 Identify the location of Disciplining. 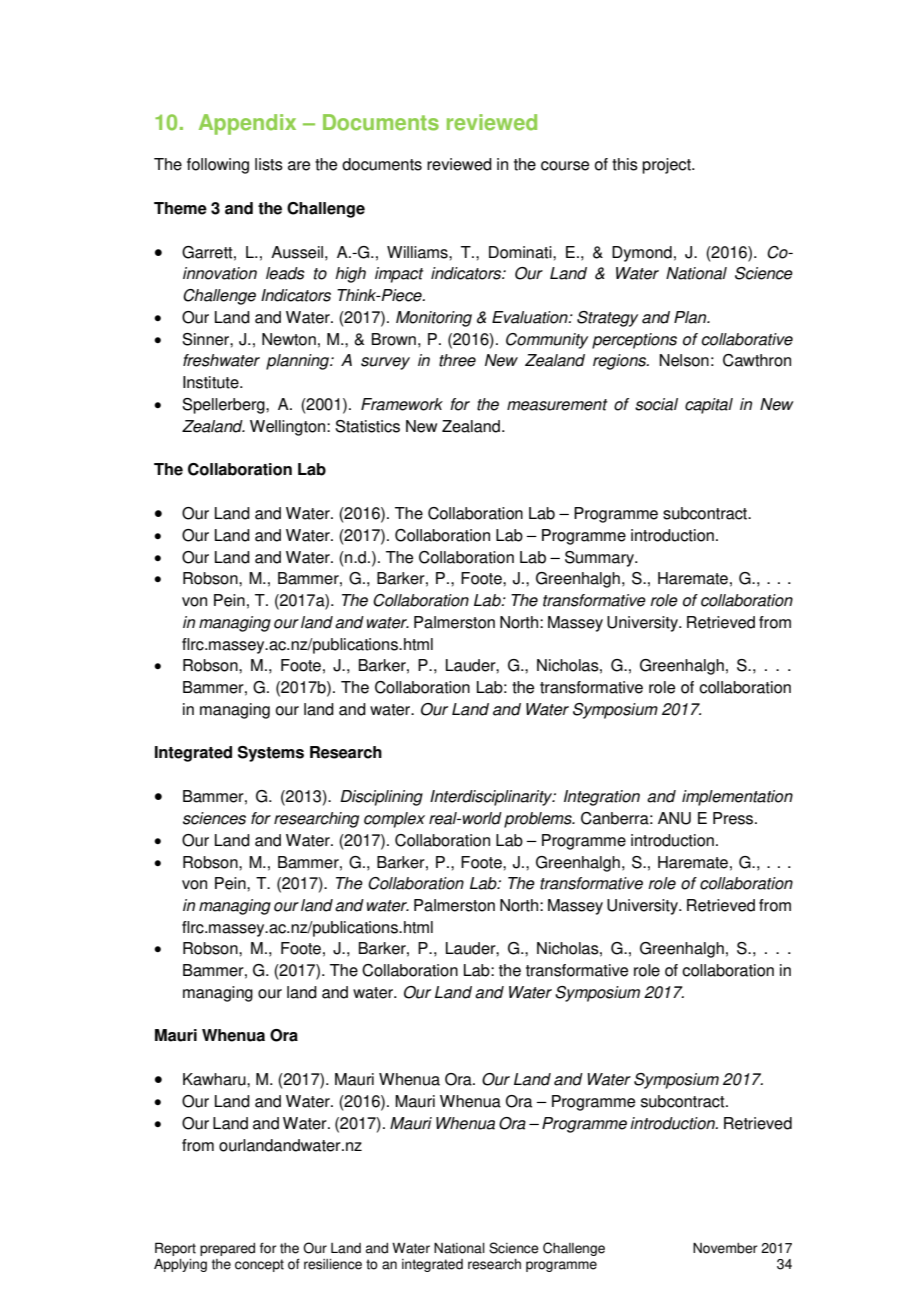
(381, 798).
